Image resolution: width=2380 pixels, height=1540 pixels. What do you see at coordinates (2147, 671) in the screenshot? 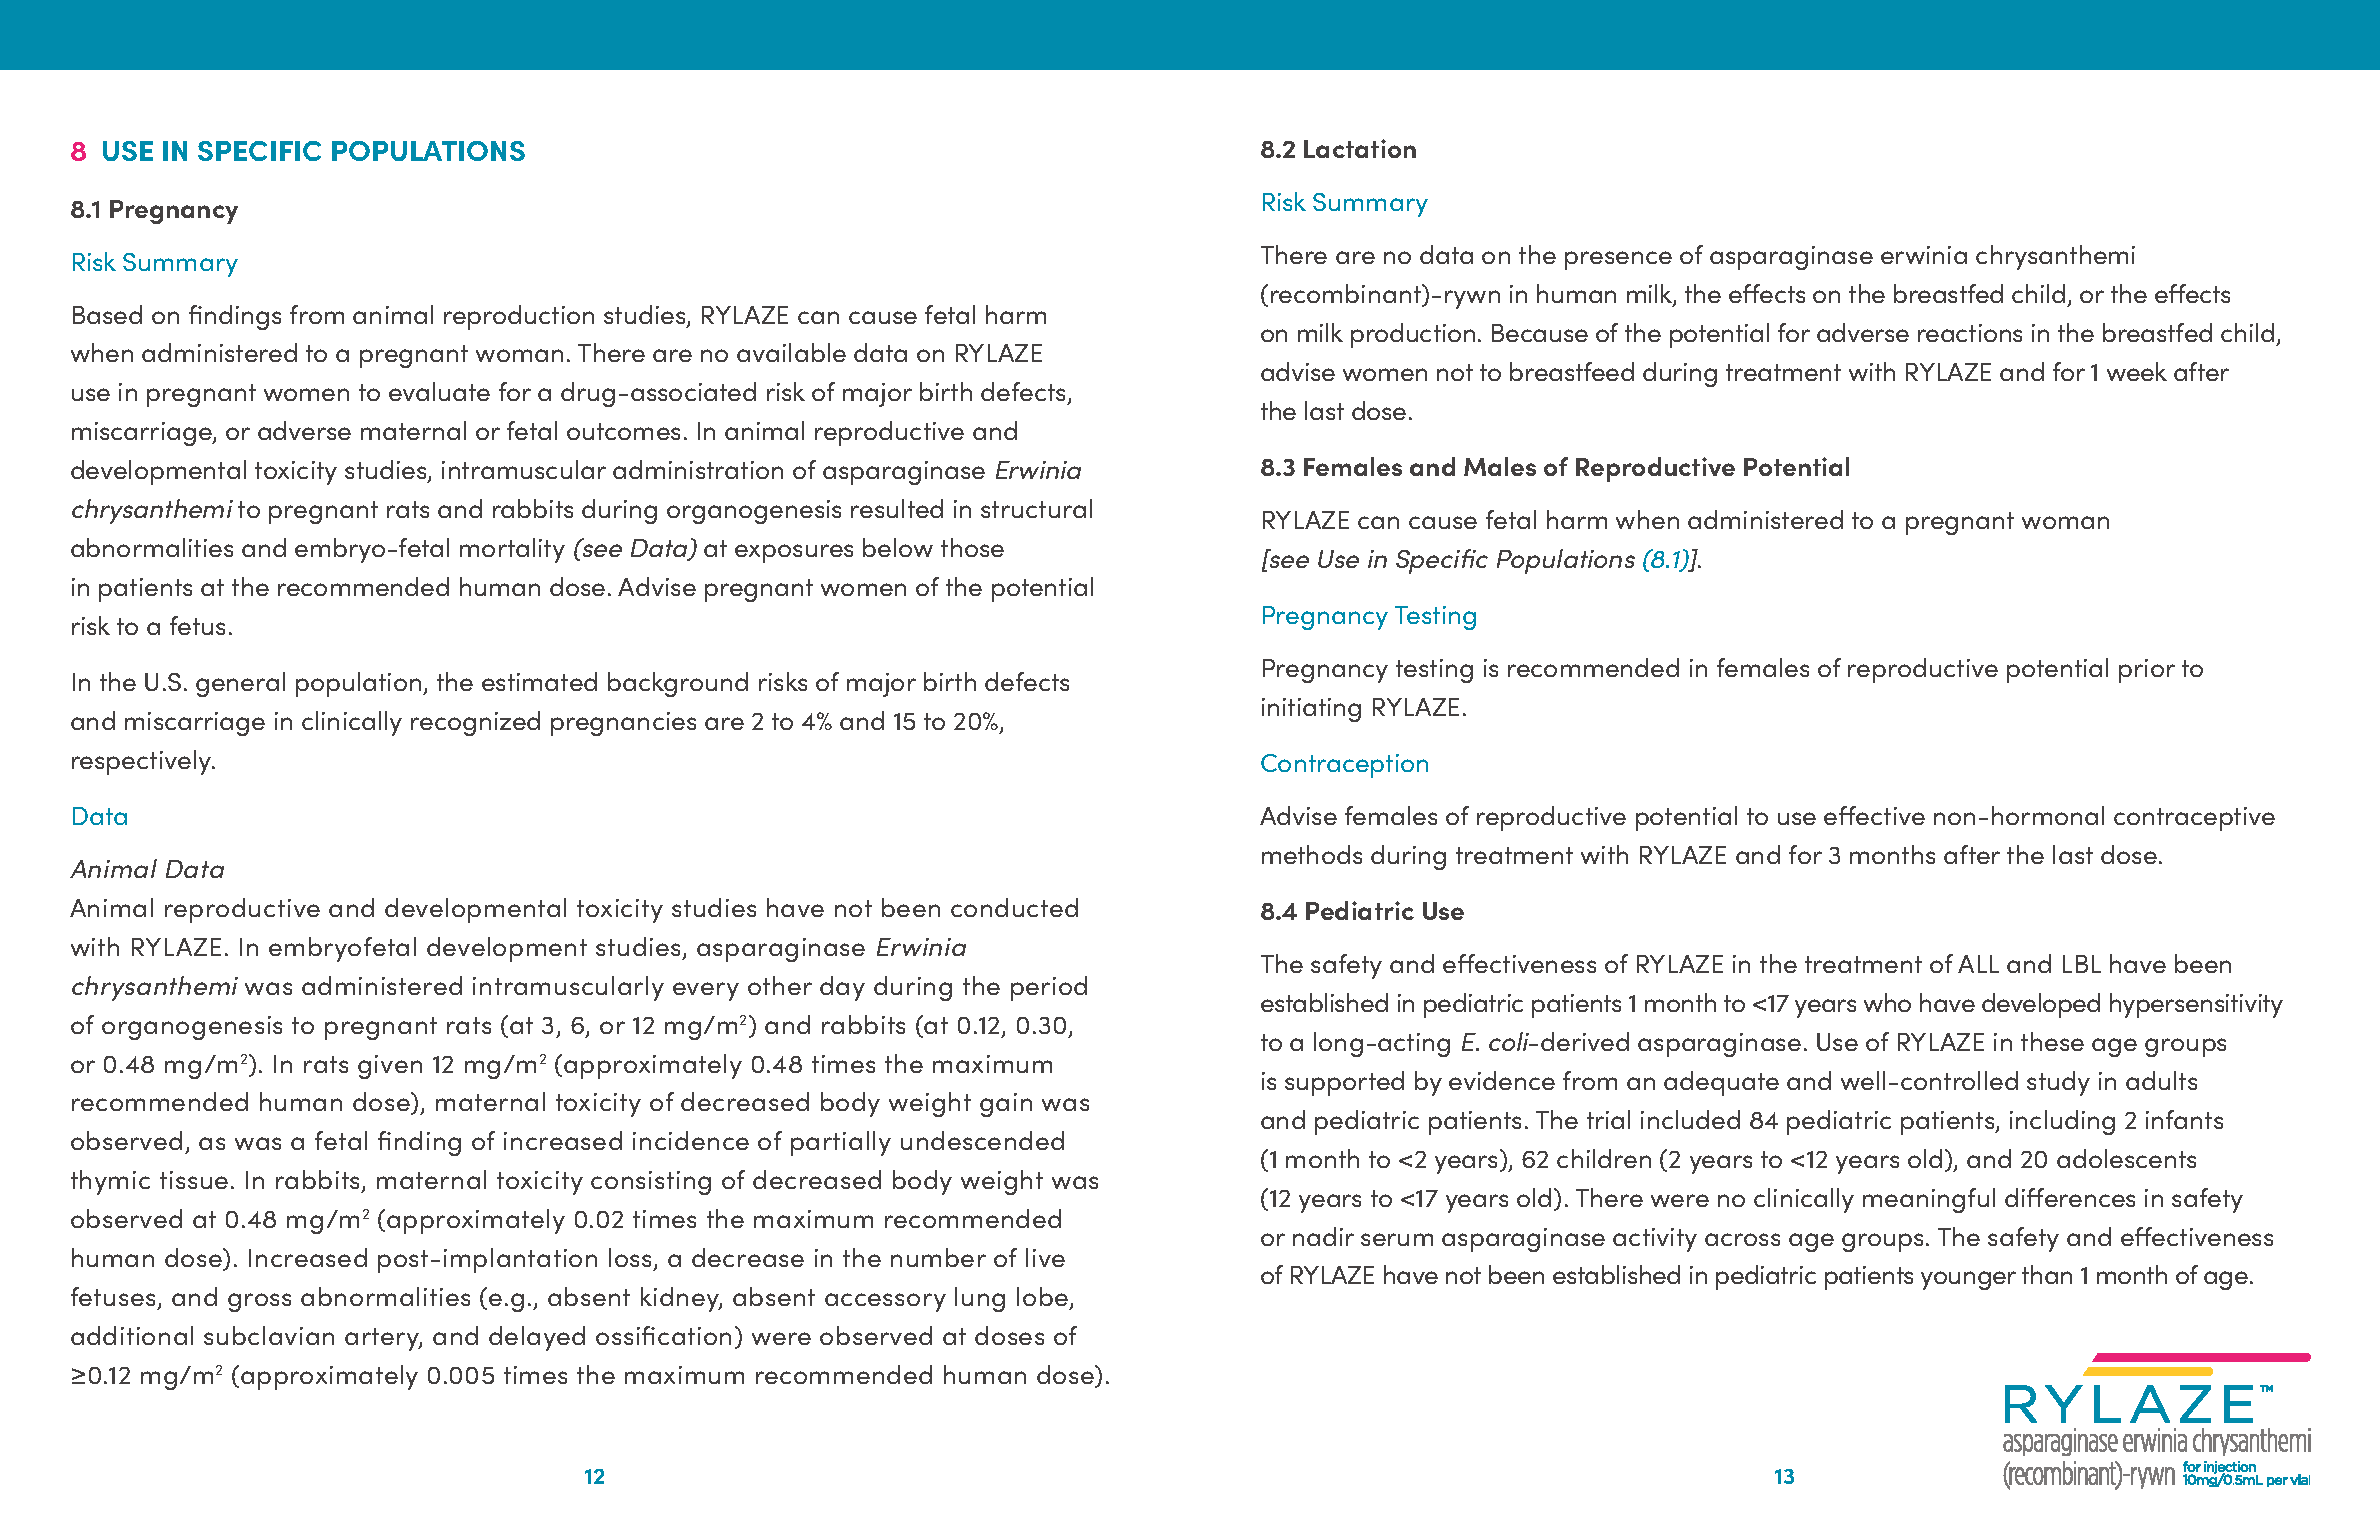
I see `prior` at bounding box center [2147, 671].
